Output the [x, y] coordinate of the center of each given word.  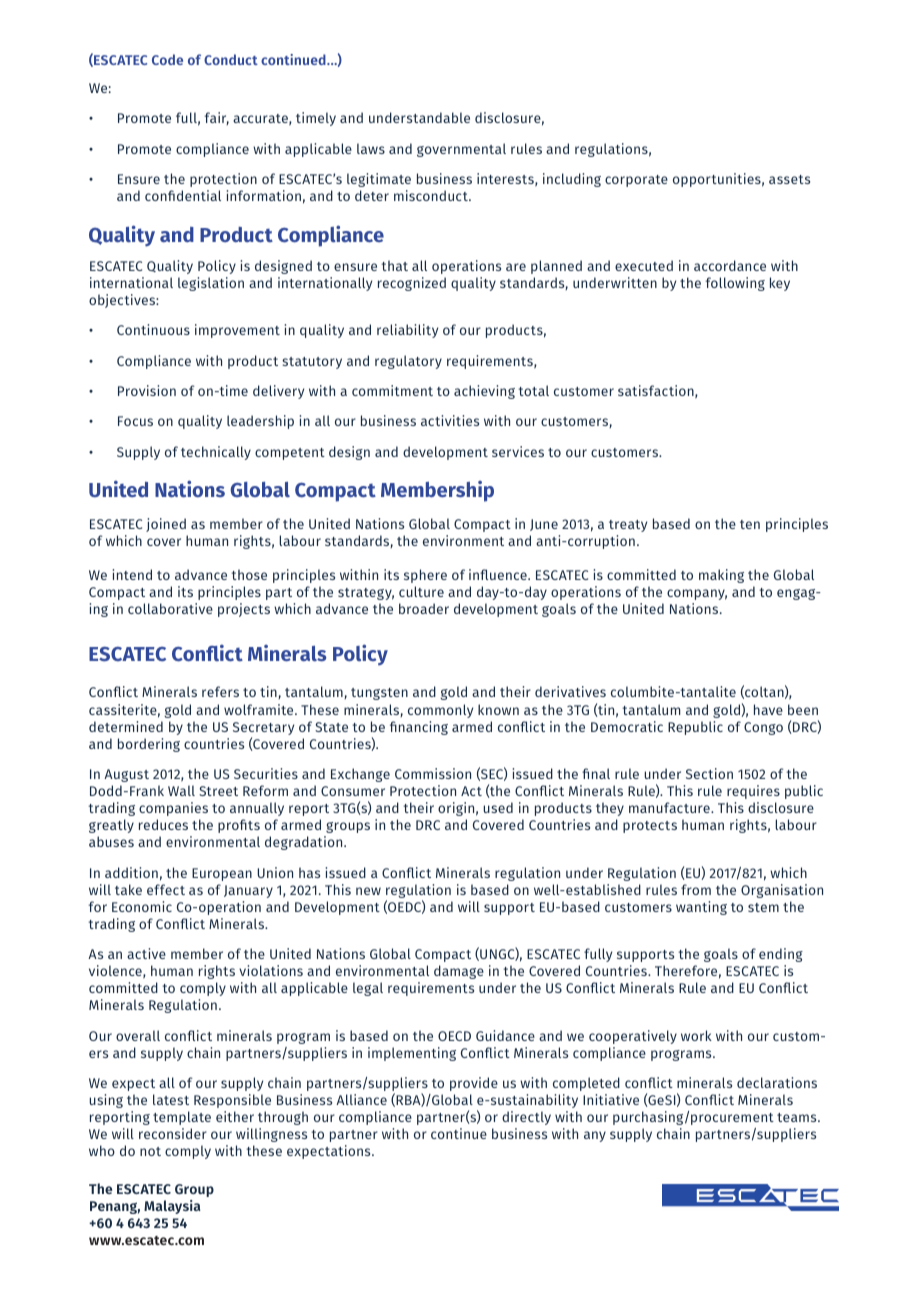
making [721, 576]
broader [424, 608]
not [150, 1151]
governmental [461, 150]
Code [167, 59]
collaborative [170, 608]
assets [789, 179]
